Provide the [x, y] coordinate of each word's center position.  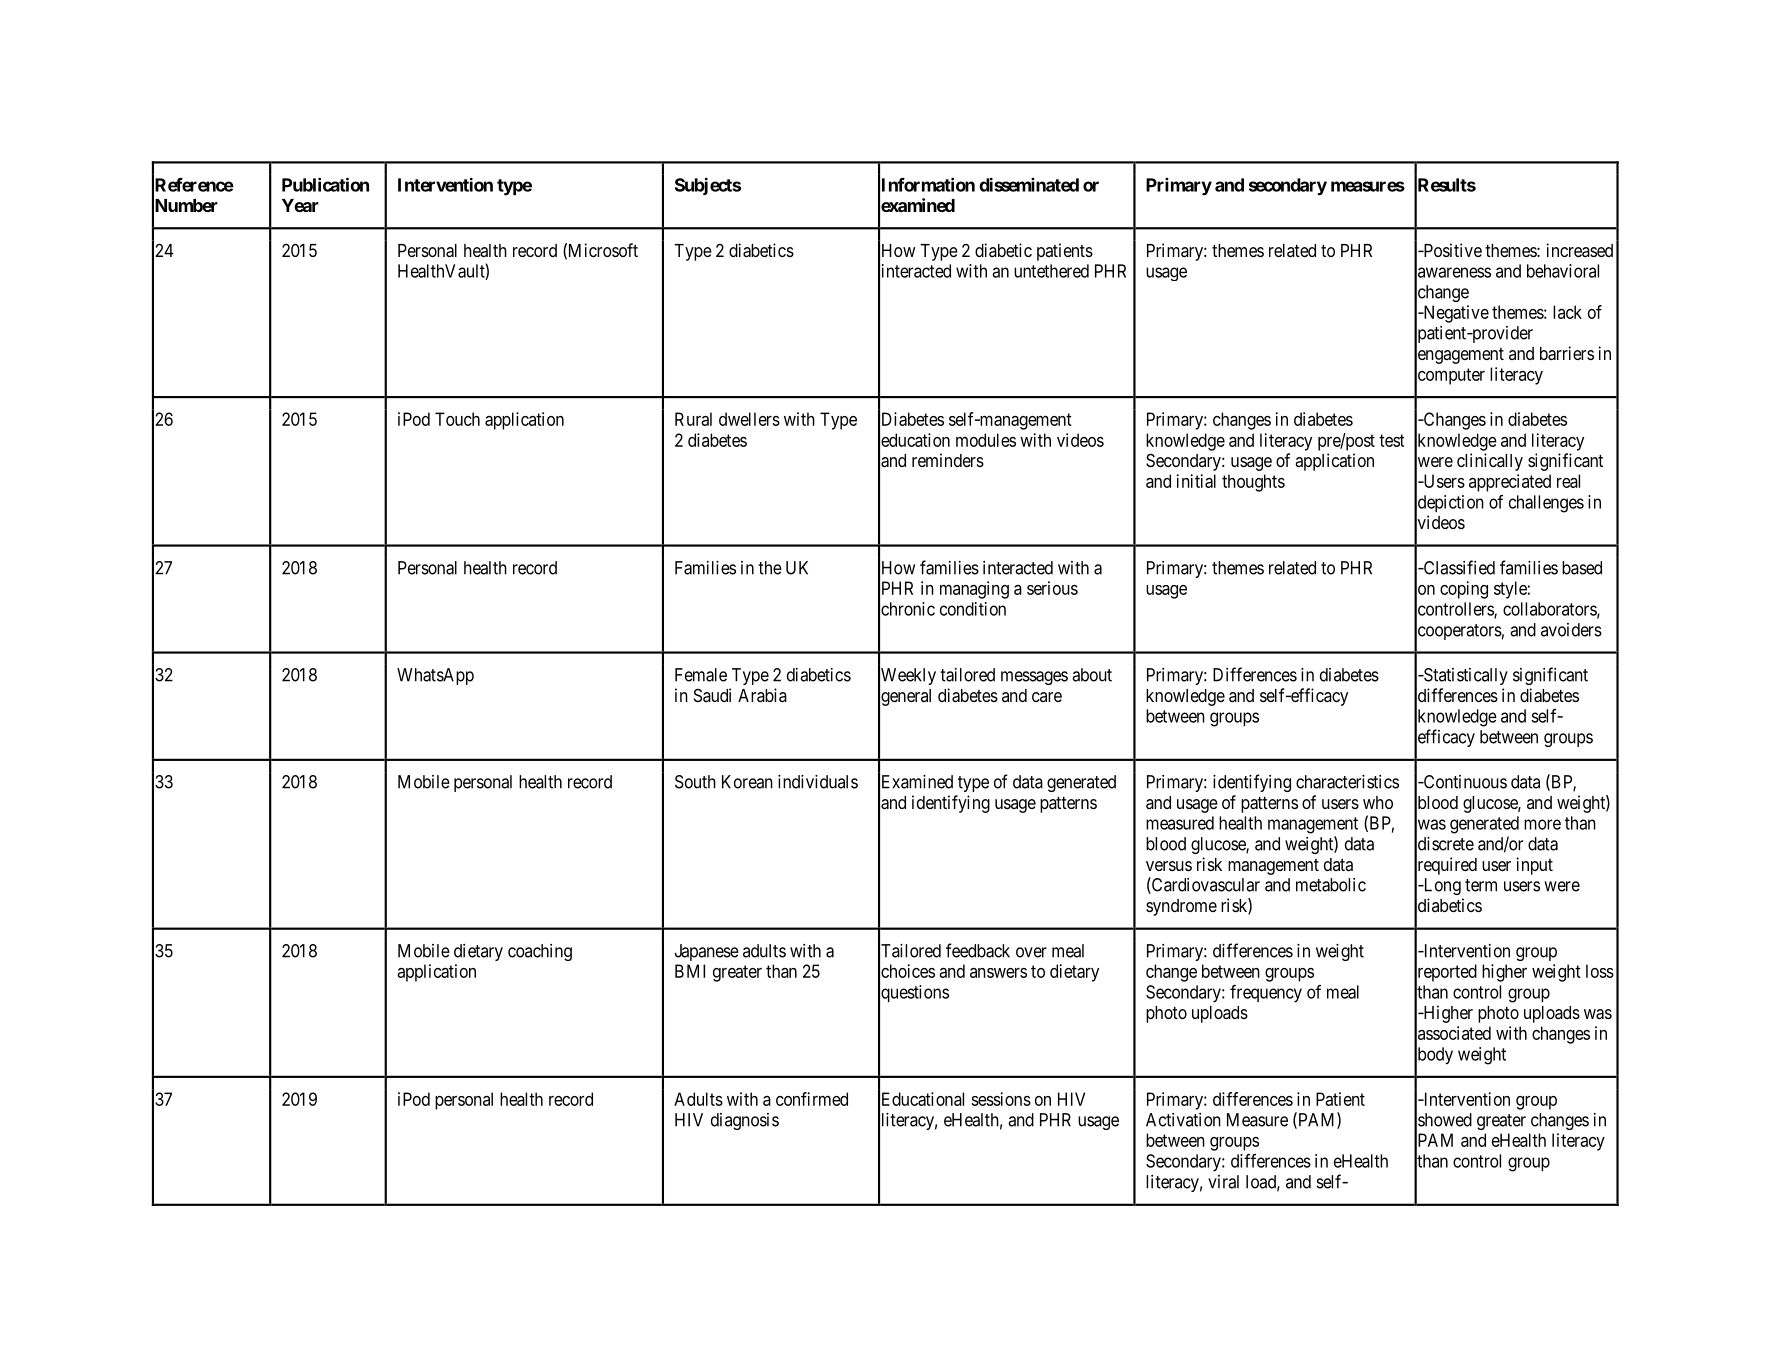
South [695, 782]
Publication [325, 184]
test [1391, 440]
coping [1464, 590]
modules [986, 440]
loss [1600, 971]
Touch [457, 419]
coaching [540, 952]
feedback [978, 950]
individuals [818, 782]
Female [701, 675]
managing [974, 590]
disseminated [1029, 184]
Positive [1451, 250]
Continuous [1464, 782]
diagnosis [745, 1121]
